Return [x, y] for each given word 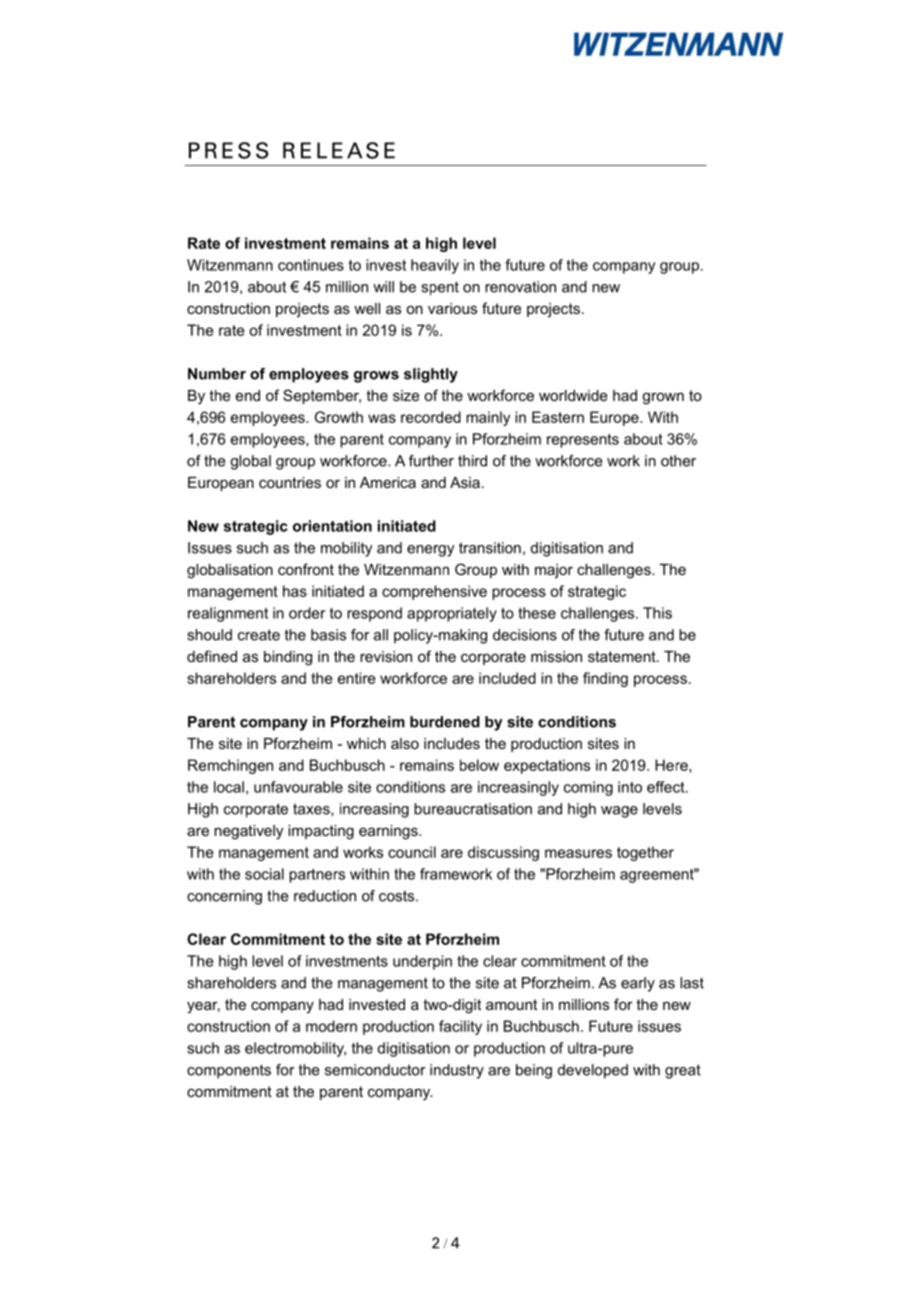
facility [460, 1027]
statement [623, 656]
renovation [520, 287]
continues [311, 265]
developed [593, 1071]
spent [440, 288]
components [229, 1071]
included [507, 678]
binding [288, 658]
